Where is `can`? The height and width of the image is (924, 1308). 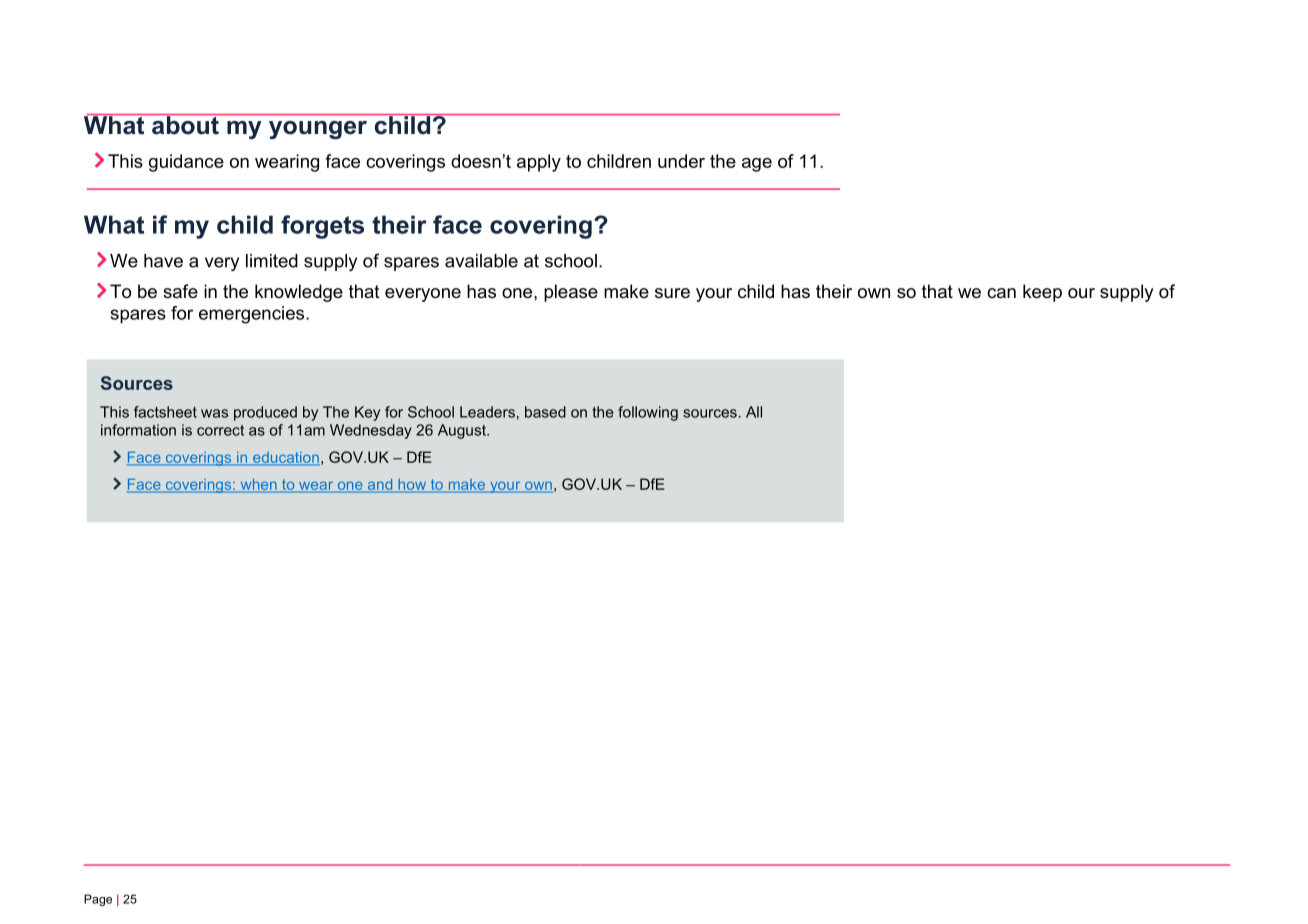 can is located at coordinates (1001, 293).
